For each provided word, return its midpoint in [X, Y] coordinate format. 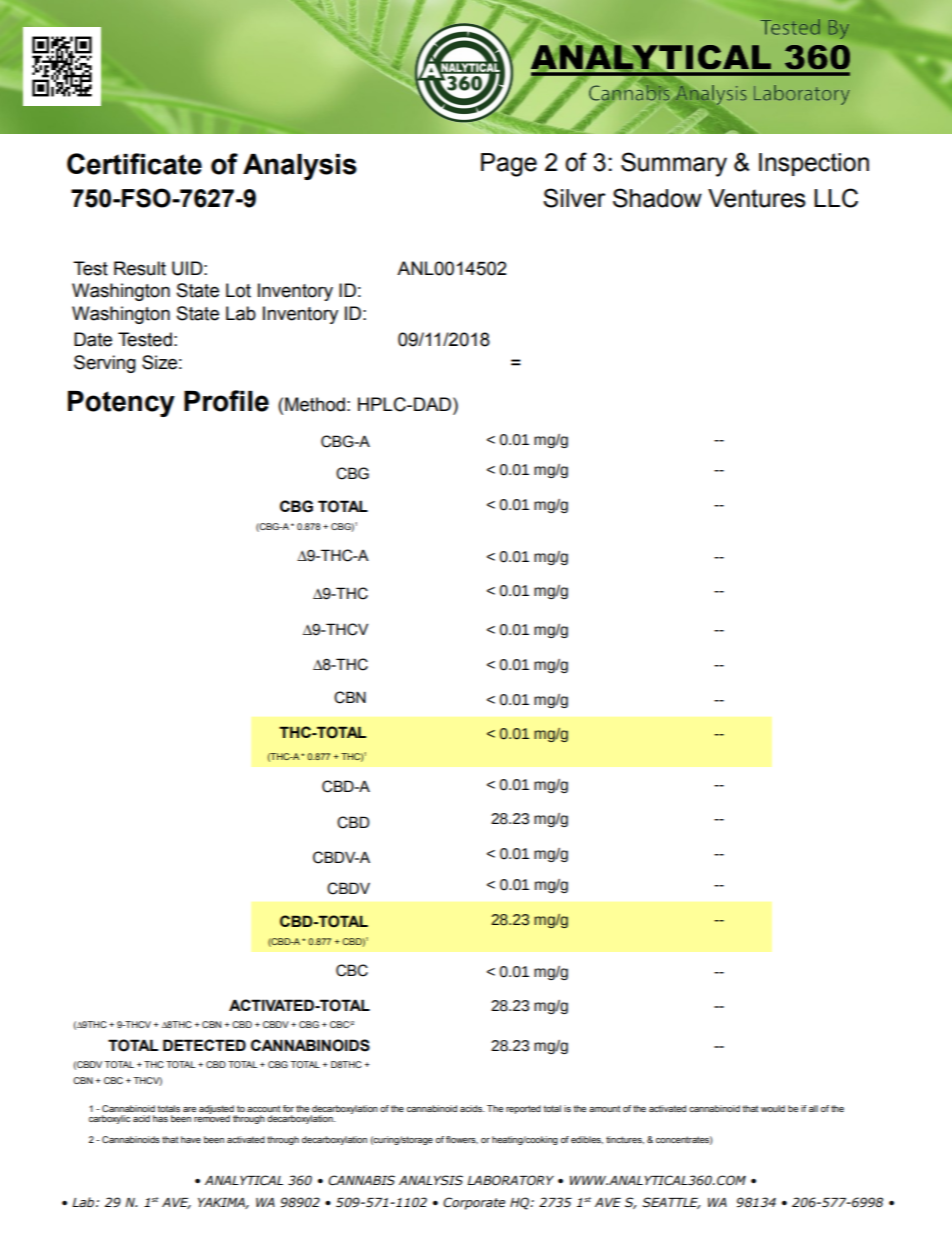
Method [315, 404]
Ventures [757, 198]
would [773, 1108]
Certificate [134, 164]
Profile [226, 401]
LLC [836, 198]
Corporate [474, 1203]
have [191, 1139]
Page [509, 165]
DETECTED [204, 1045]
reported [523, 1109]
